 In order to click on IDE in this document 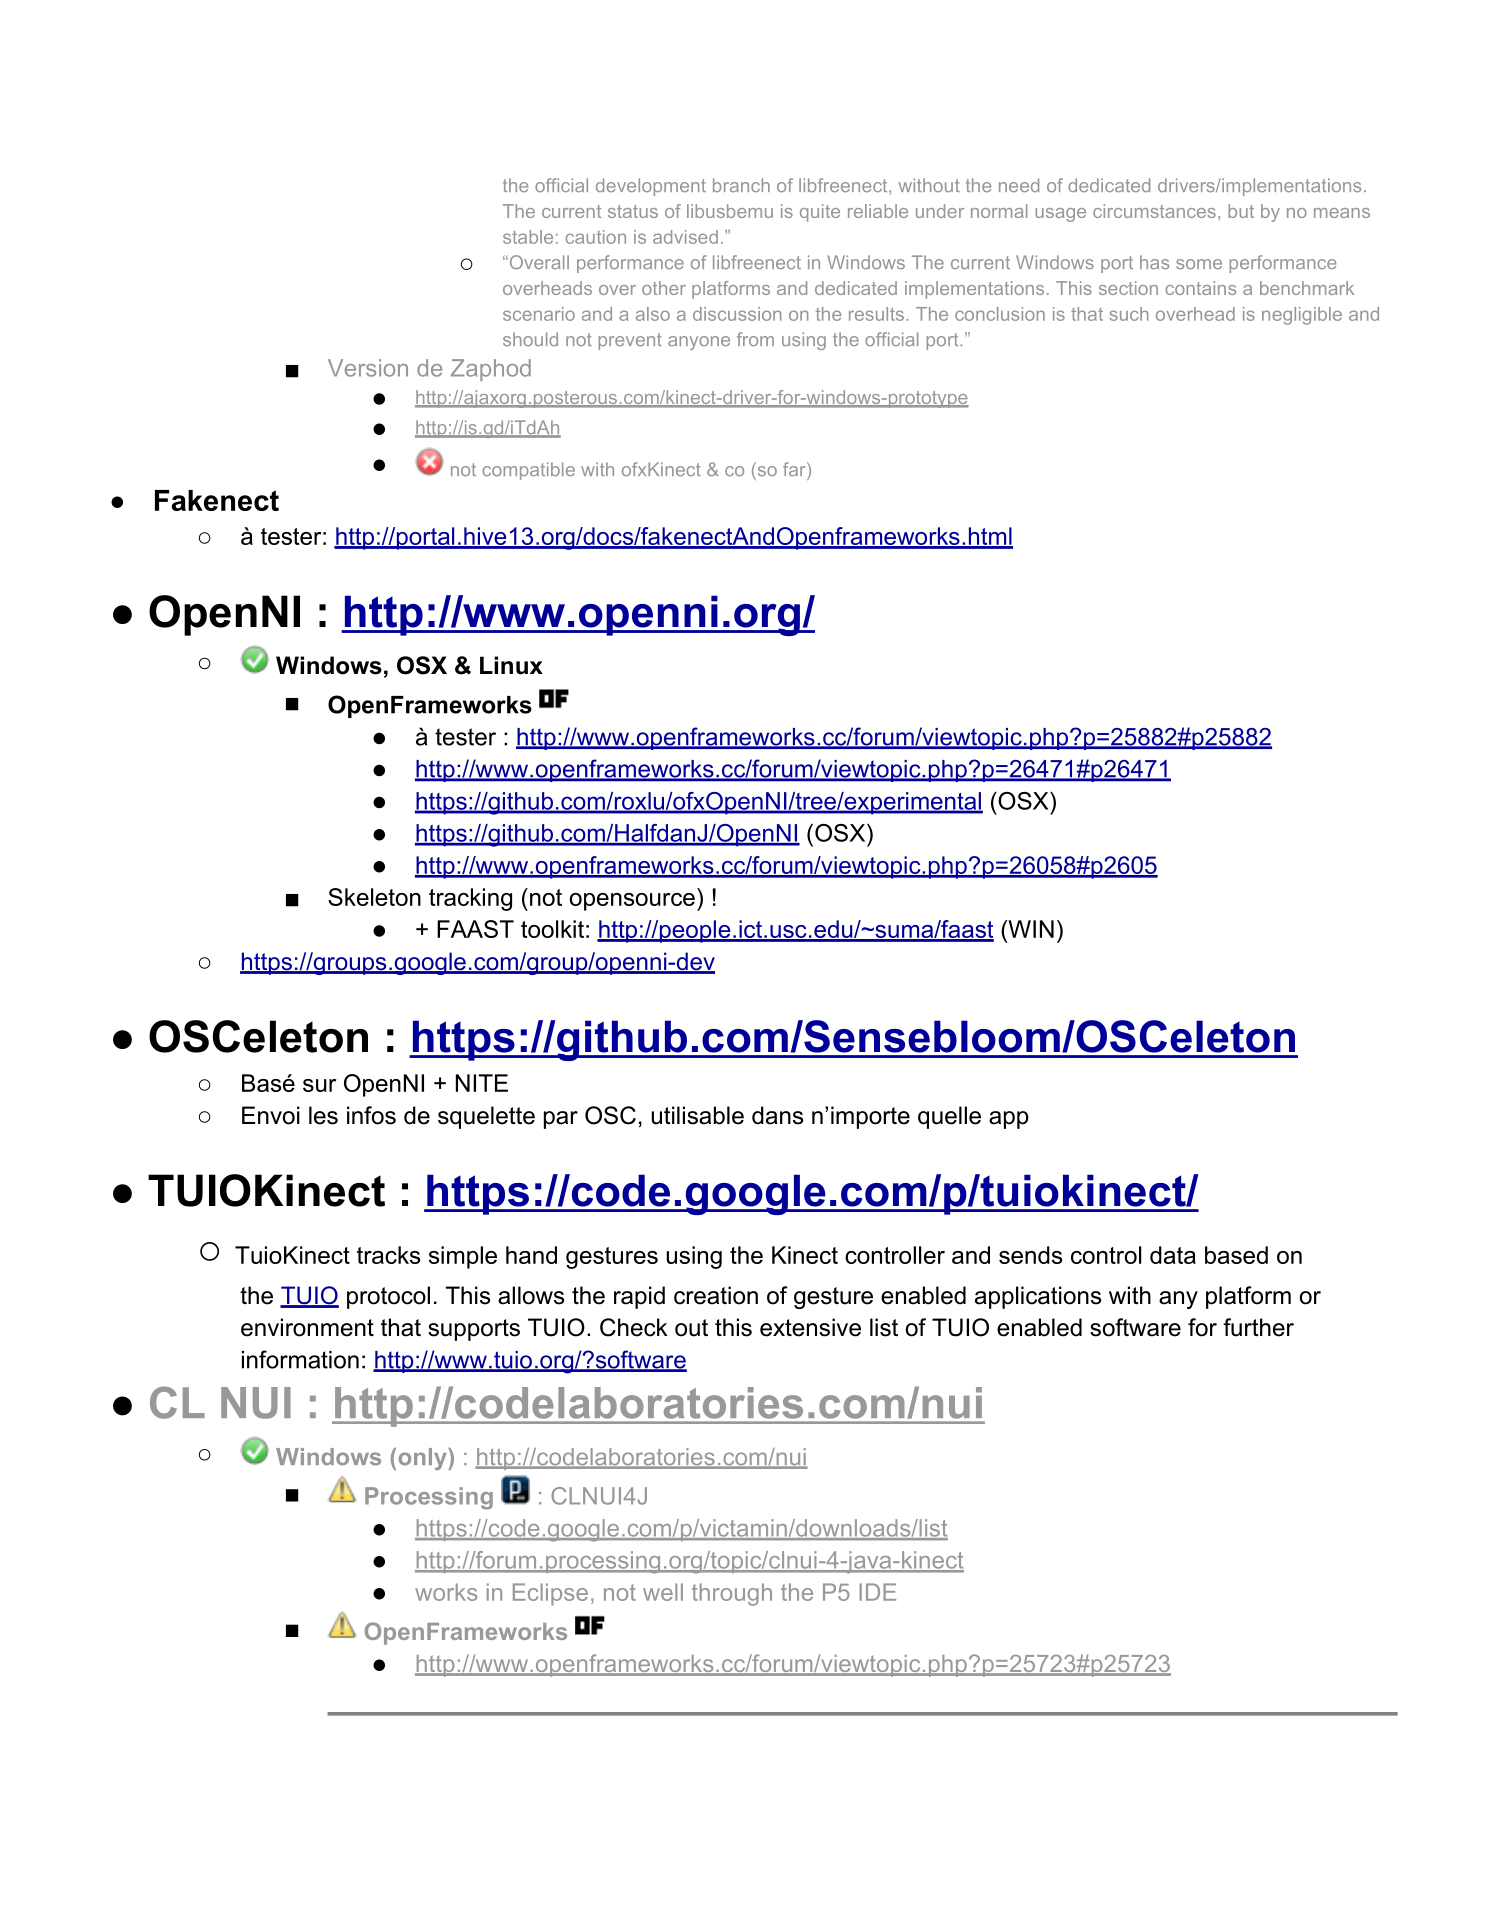, I will do `click(877, 1592)`.
